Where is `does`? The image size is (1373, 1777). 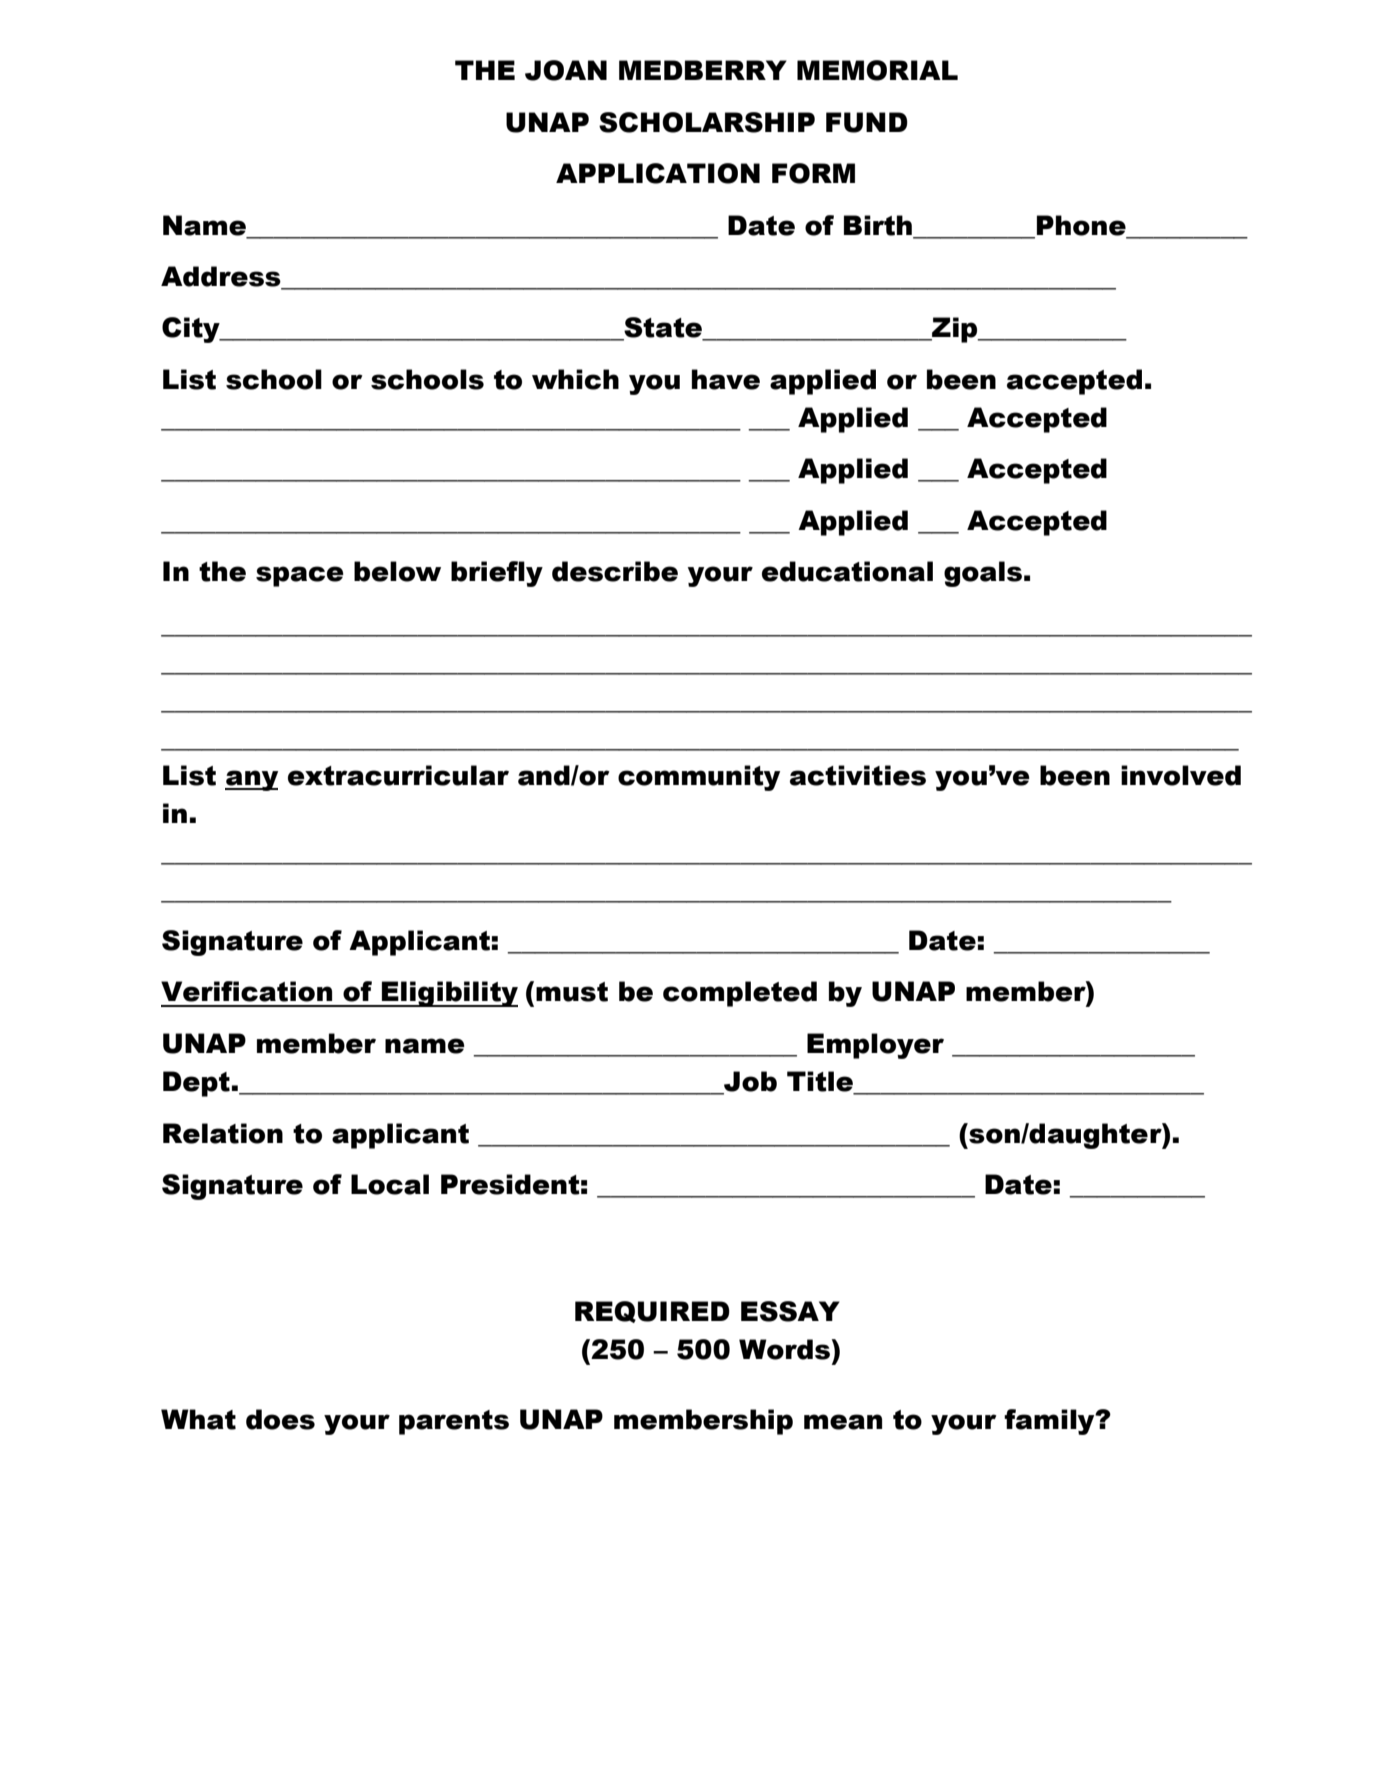 does is located at coordinates (280, 1419).
